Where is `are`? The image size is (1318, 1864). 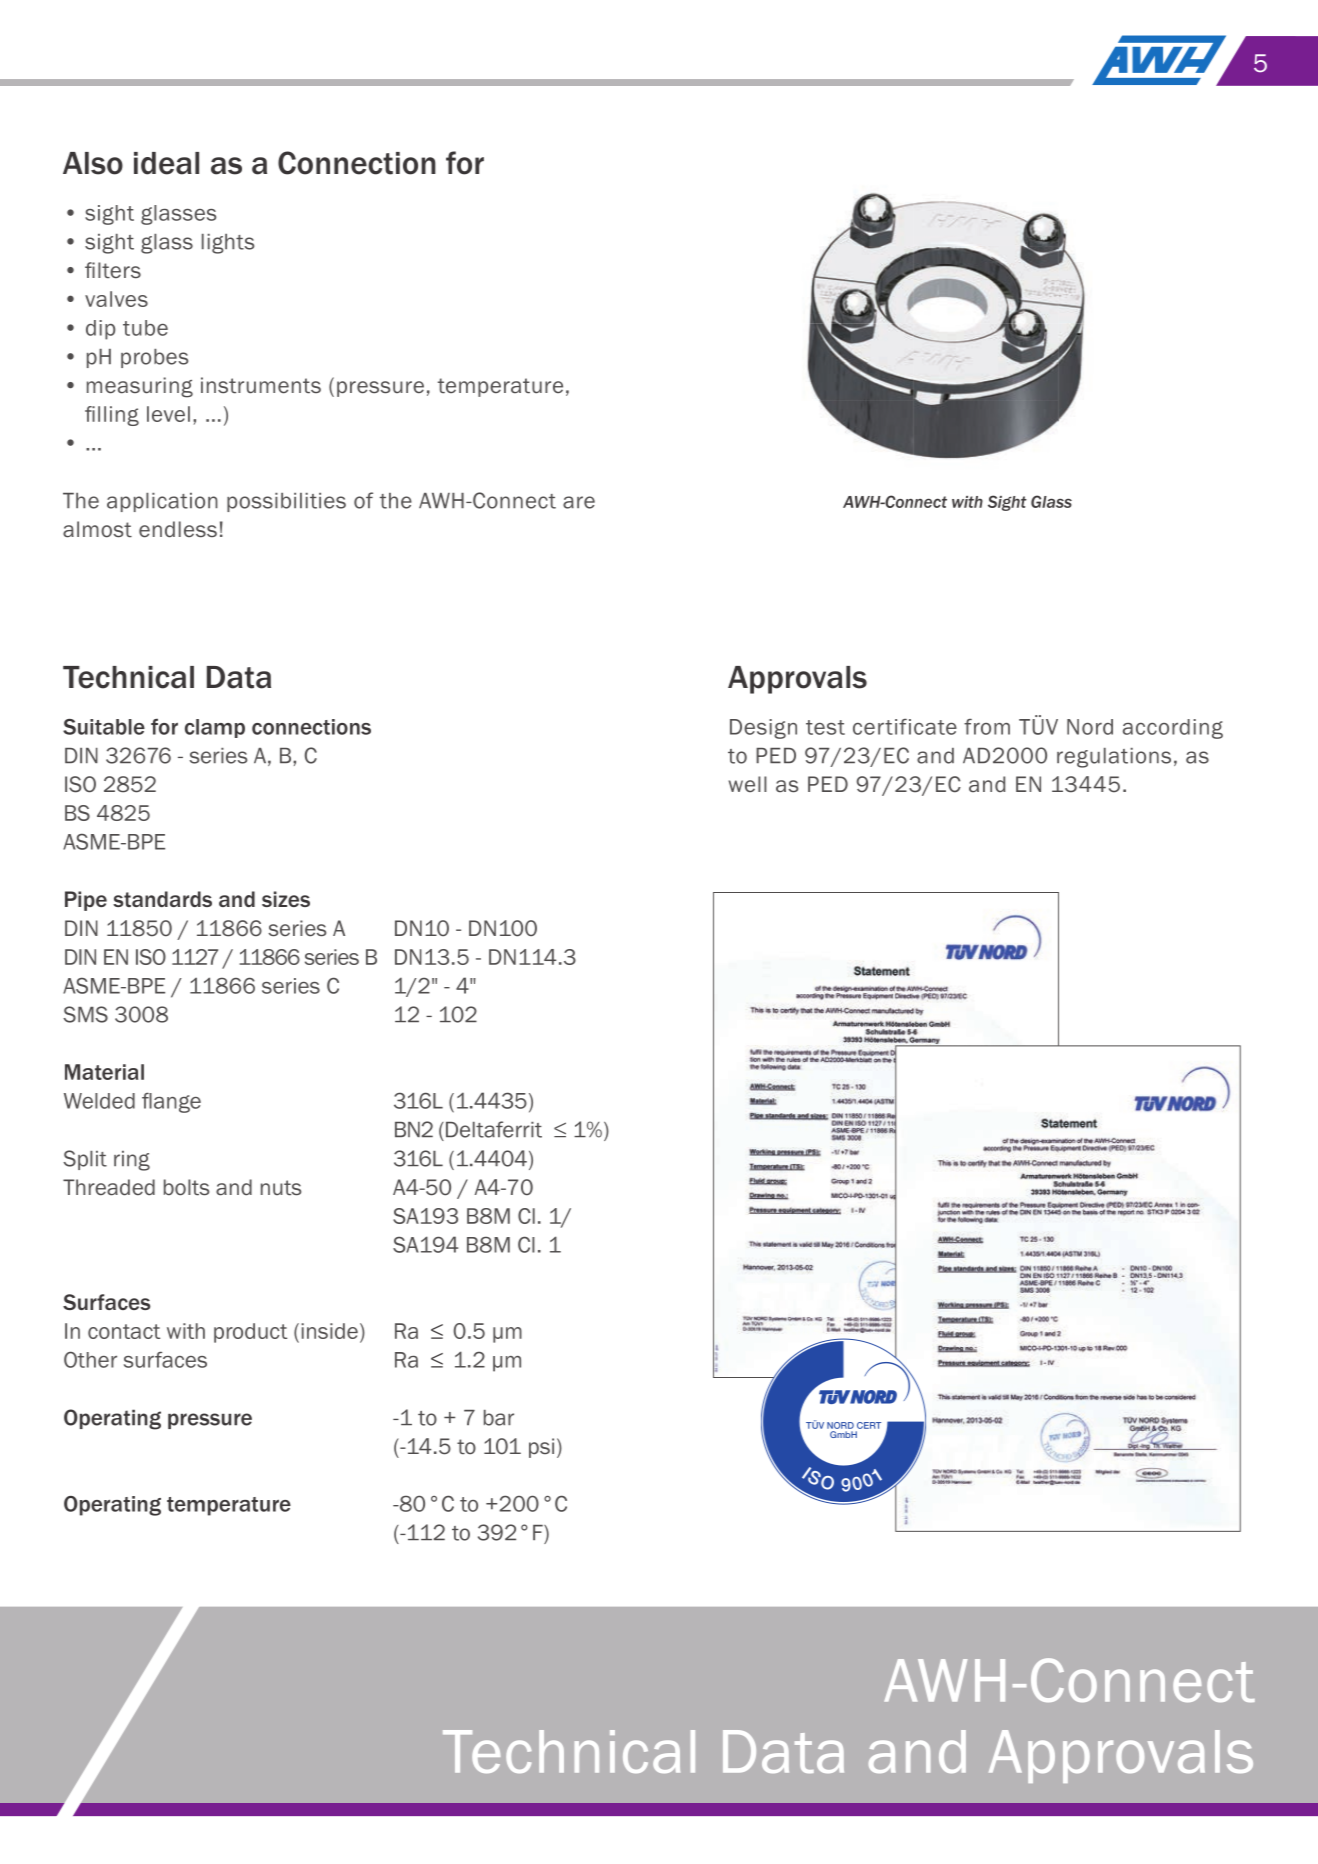 are is located at coordinates (579, 502).
